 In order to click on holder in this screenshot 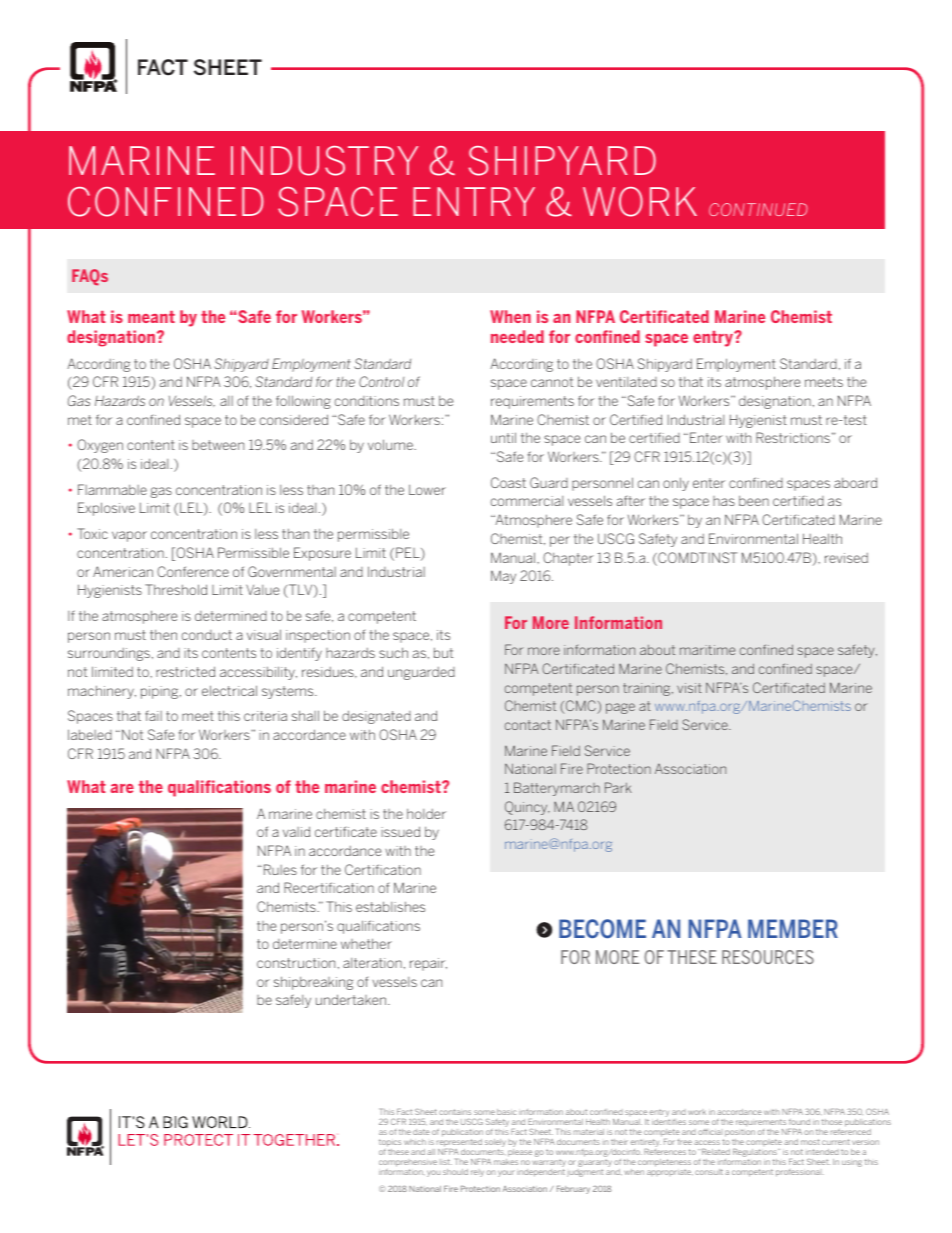, I will do `click(426, 814)`.
